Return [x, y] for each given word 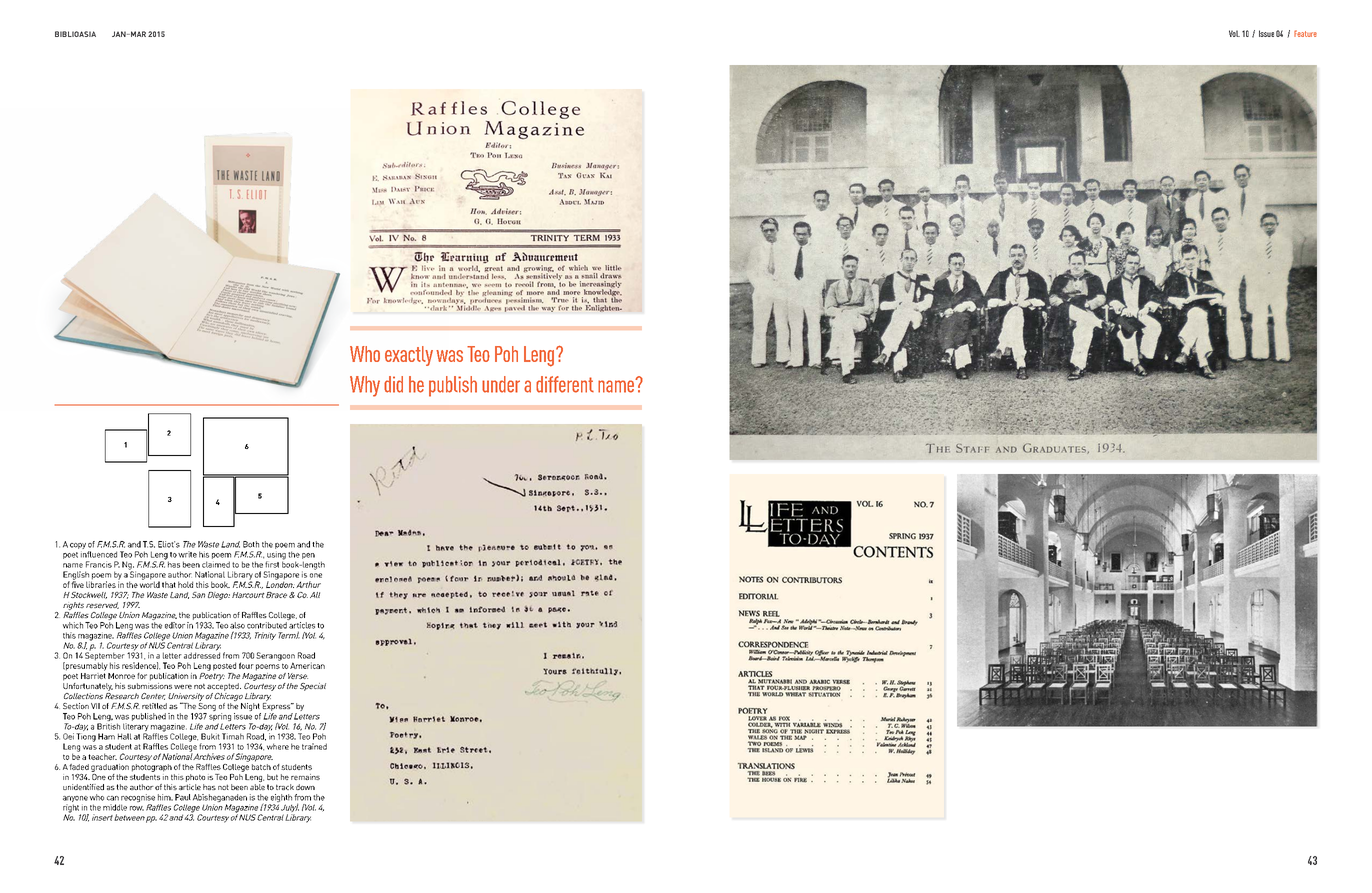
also [237, 625]
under [501, 384]
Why [365, 386]
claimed [216, 564]
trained [314, 746]
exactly [409, 356]
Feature [1305, 33]
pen [308, 557]
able [257, 787]
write [187, 554]
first [272, 564]
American [307, 665]
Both [251, 544]
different [565, 384]
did [393, 384]
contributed [267, 625]
